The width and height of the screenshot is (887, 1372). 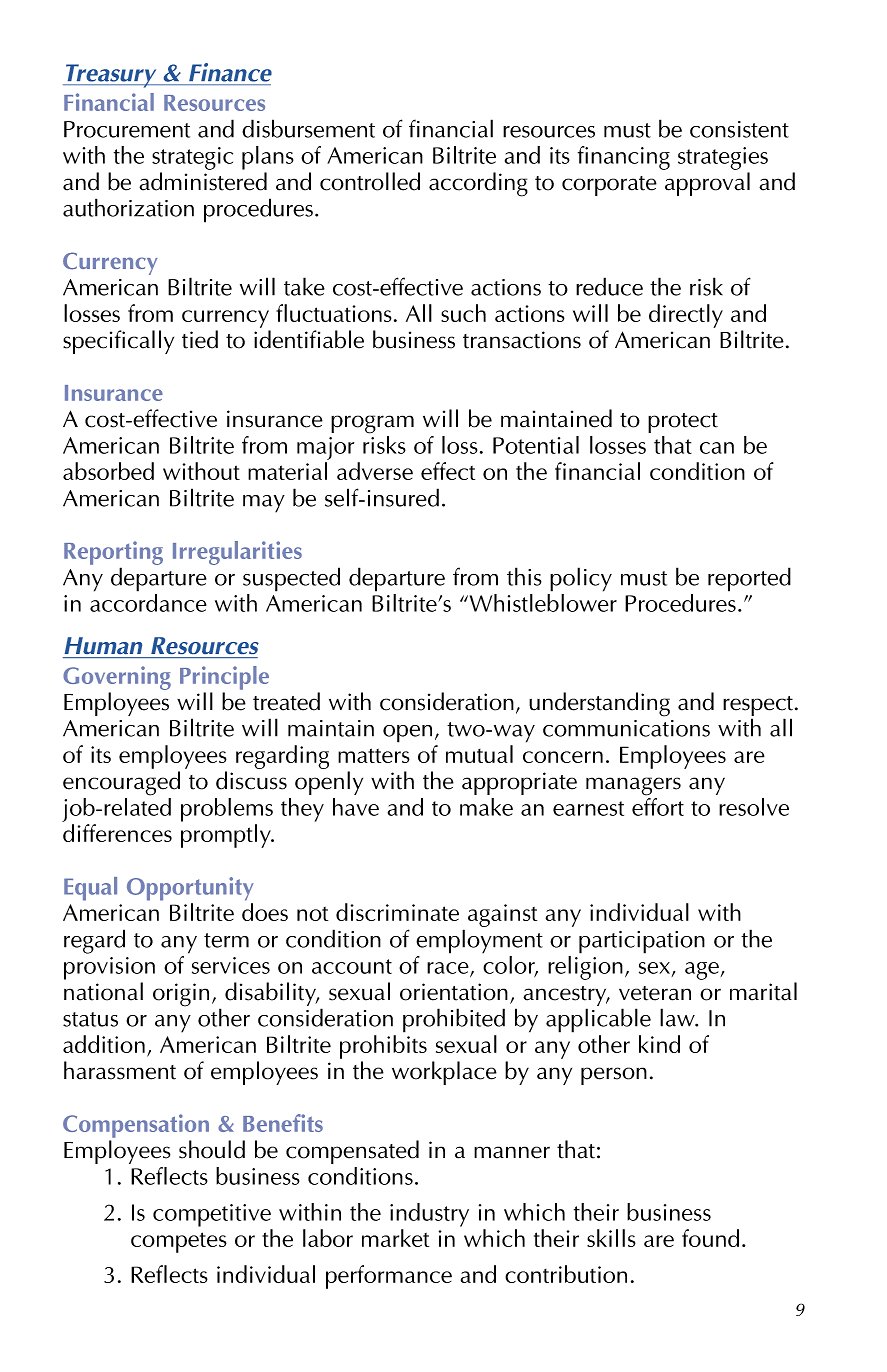 I want to click on Principle, so click(x=224, y=678).
